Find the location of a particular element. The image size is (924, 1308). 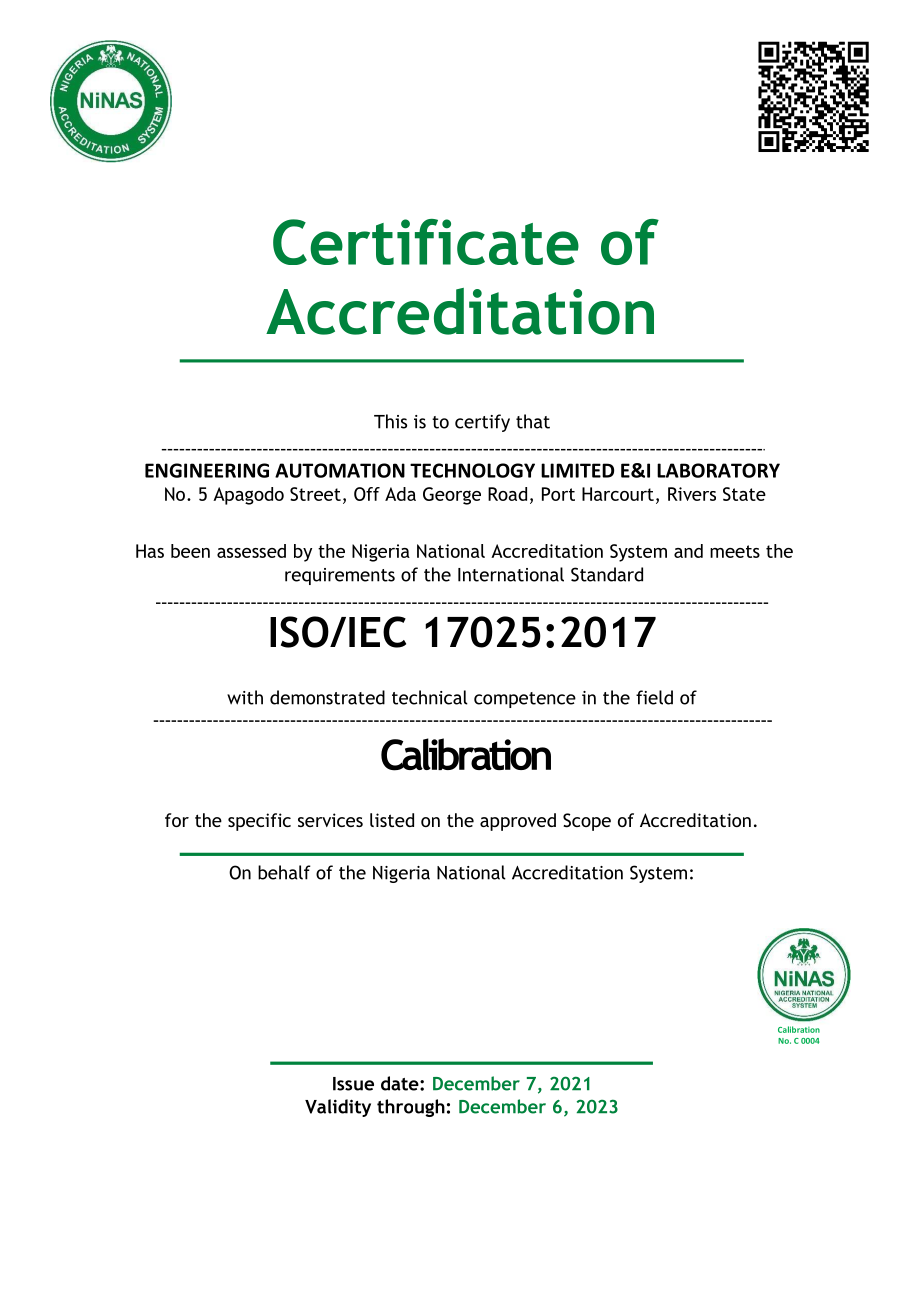

assessed is located at coordinates (251, 551).
